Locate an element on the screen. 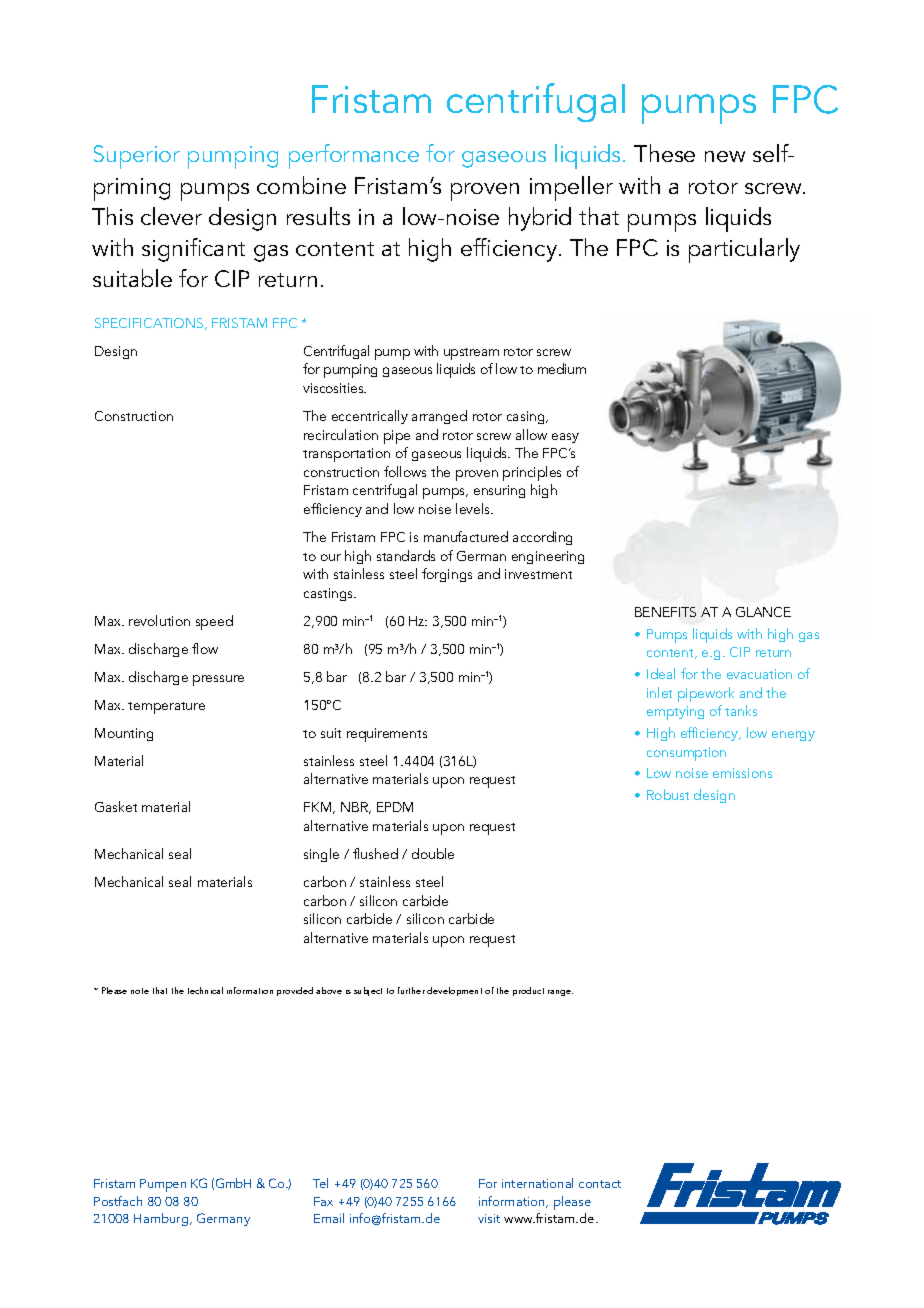 The image size is (924, 1308). levels is located at coordinates (474, 508).
